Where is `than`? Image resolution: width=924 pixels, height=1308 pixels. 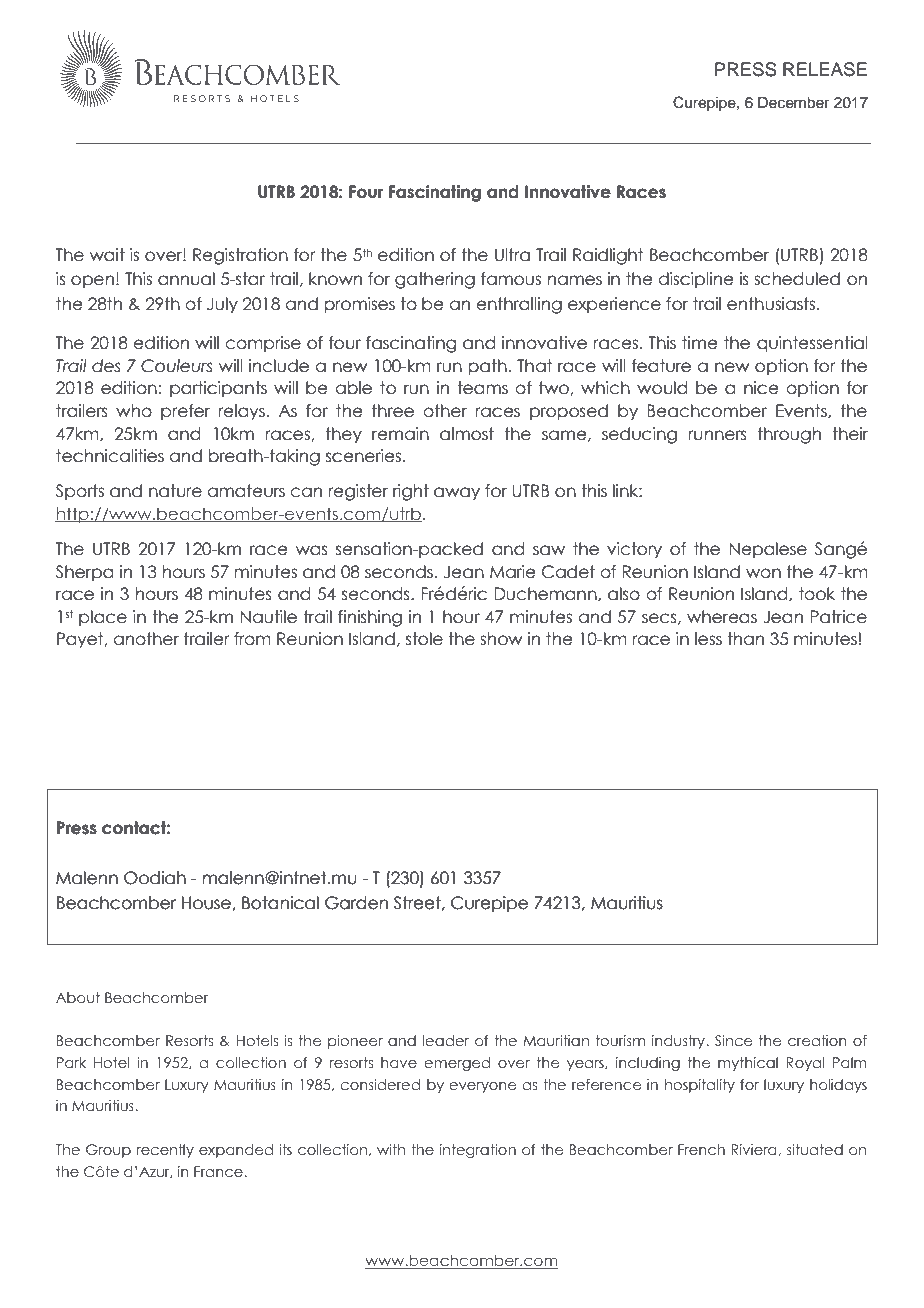 than is located at coordinates (745, 639).
